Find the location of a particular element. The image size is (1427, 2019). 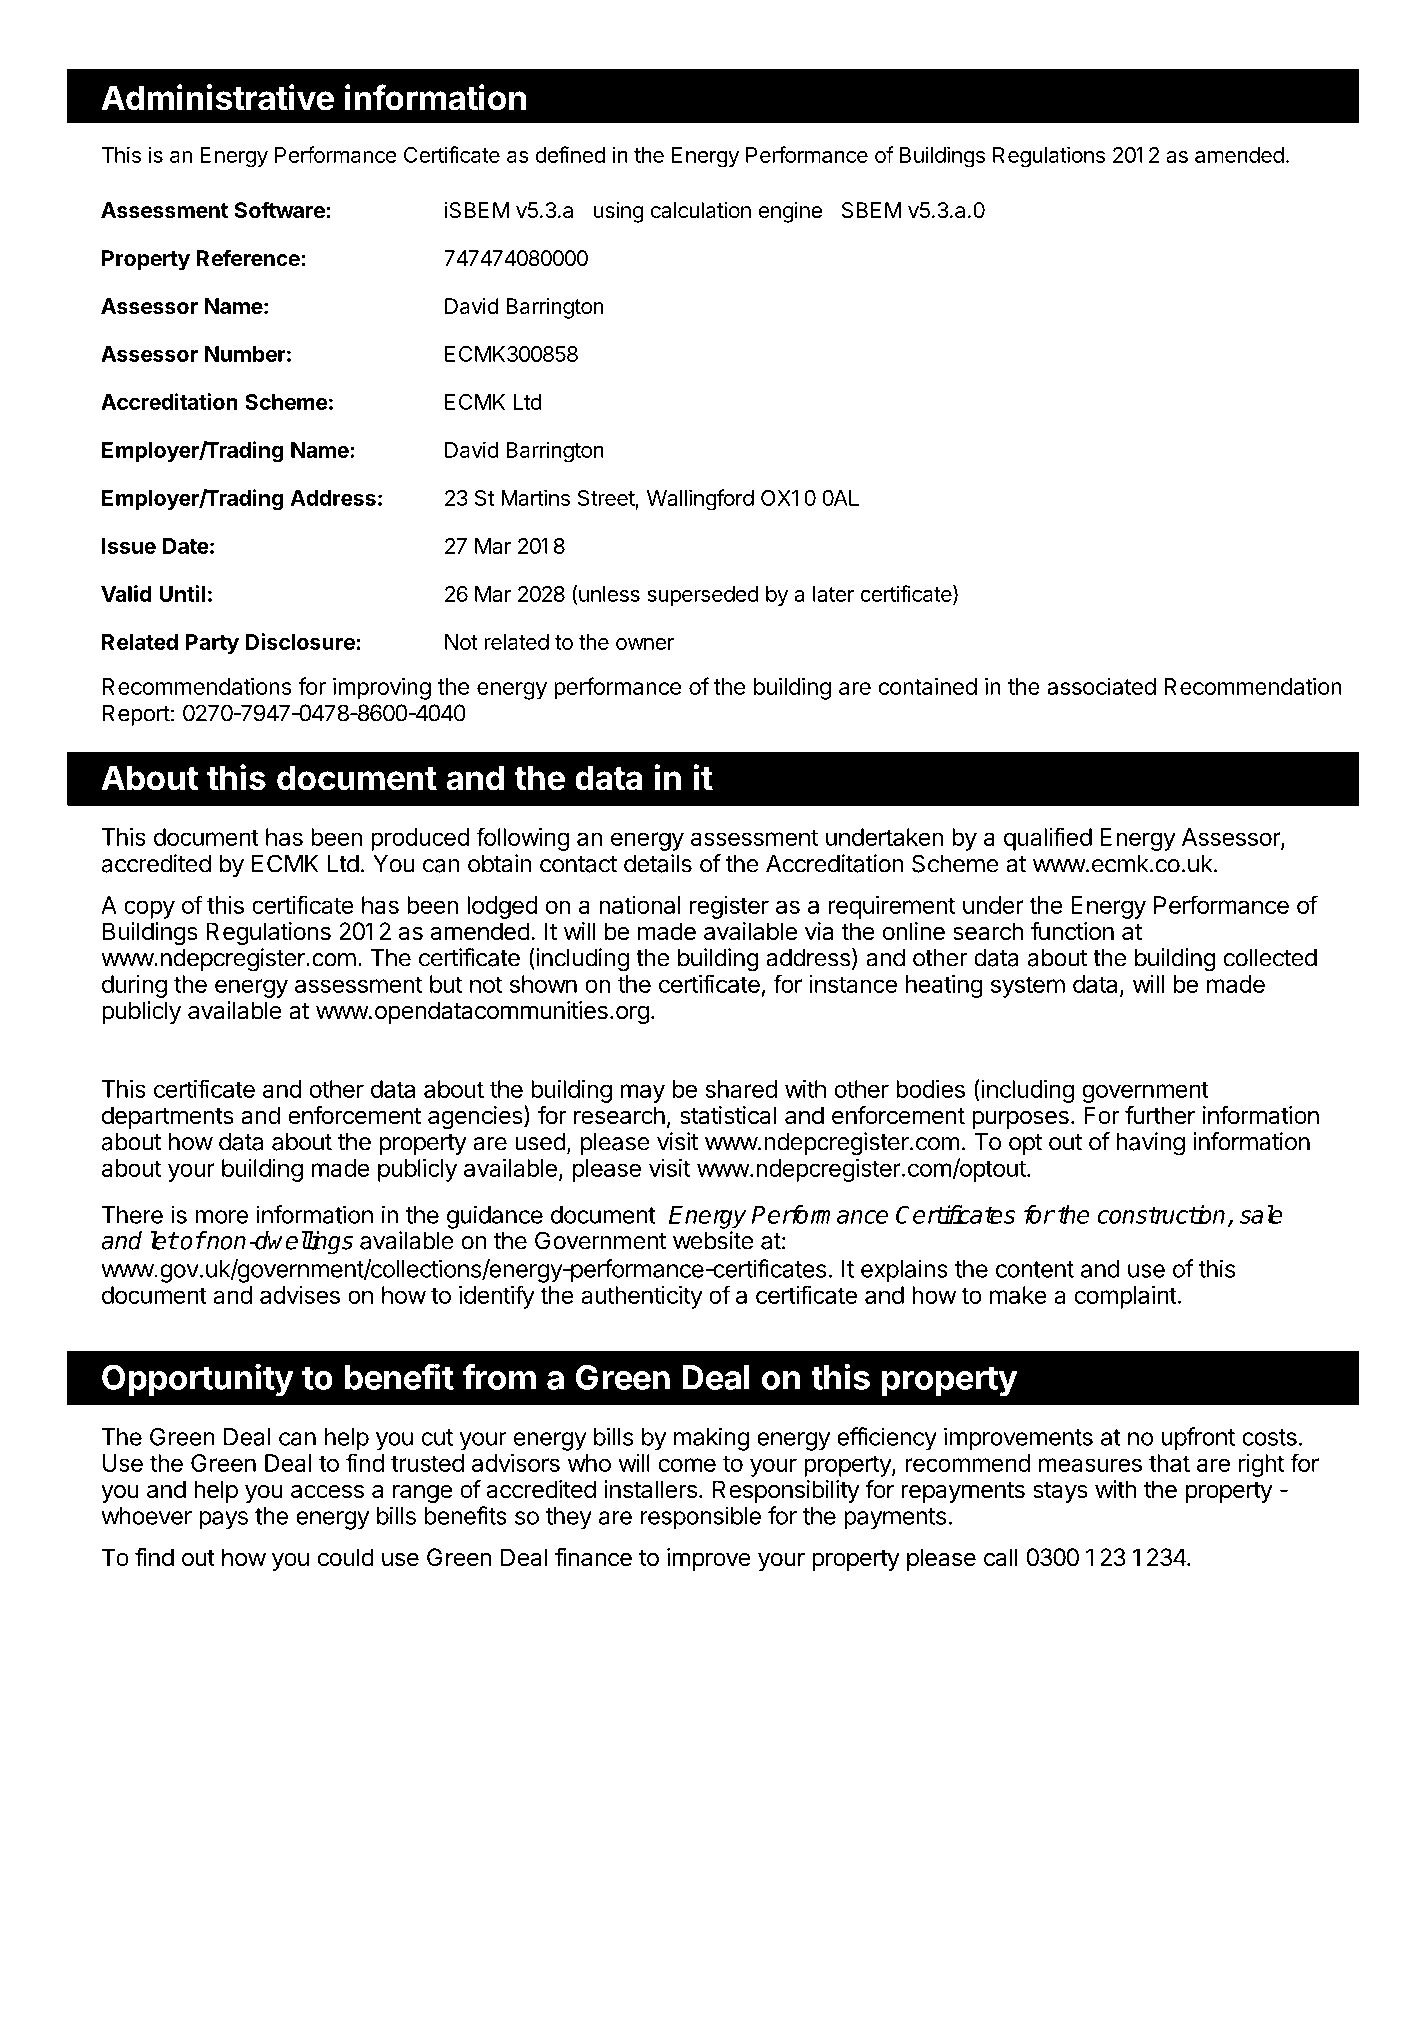

produced is located at coordinates (420, 839).
